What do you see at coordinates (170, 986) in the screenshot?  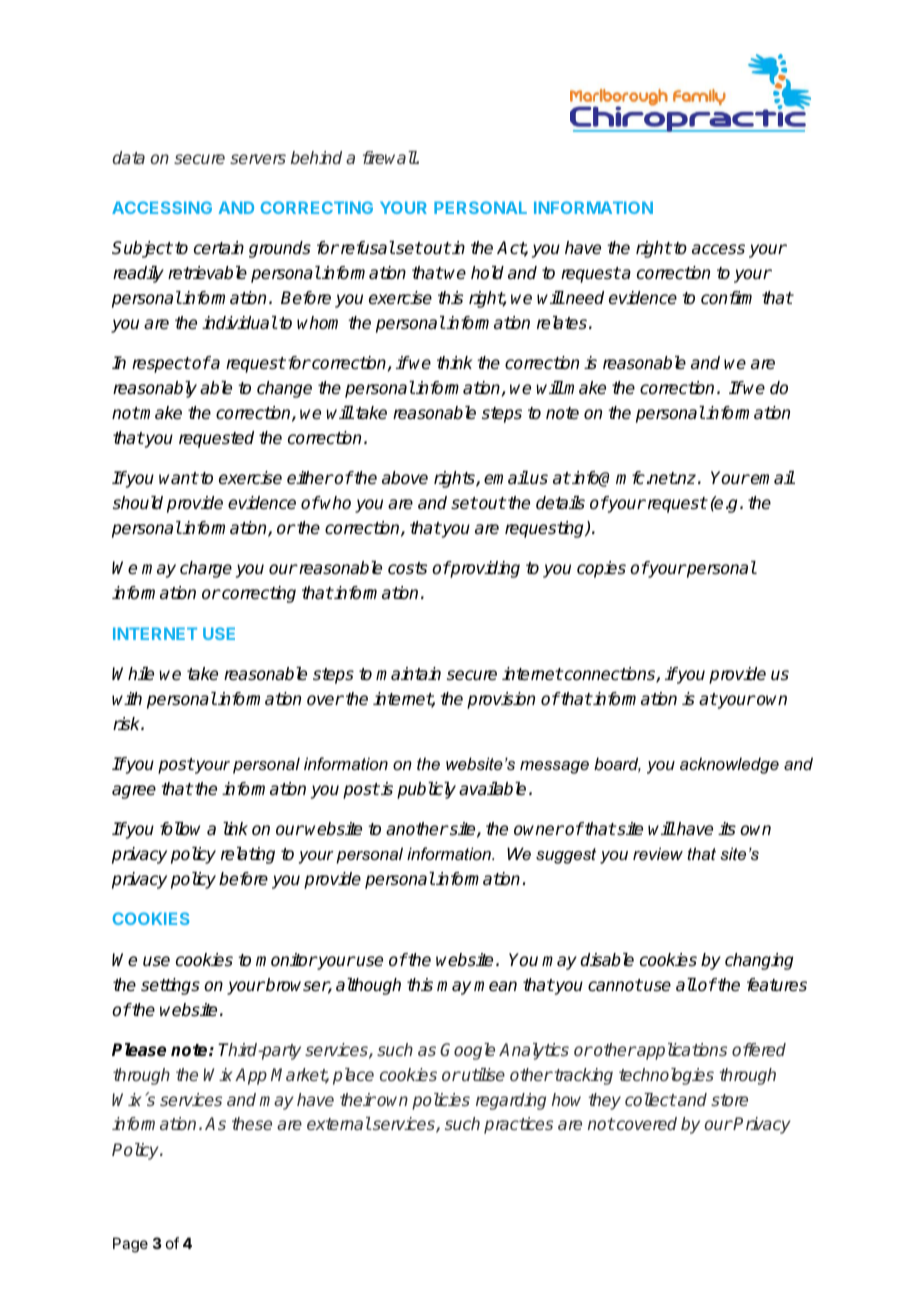 I see `settings` at bounding box center [170, 986].
